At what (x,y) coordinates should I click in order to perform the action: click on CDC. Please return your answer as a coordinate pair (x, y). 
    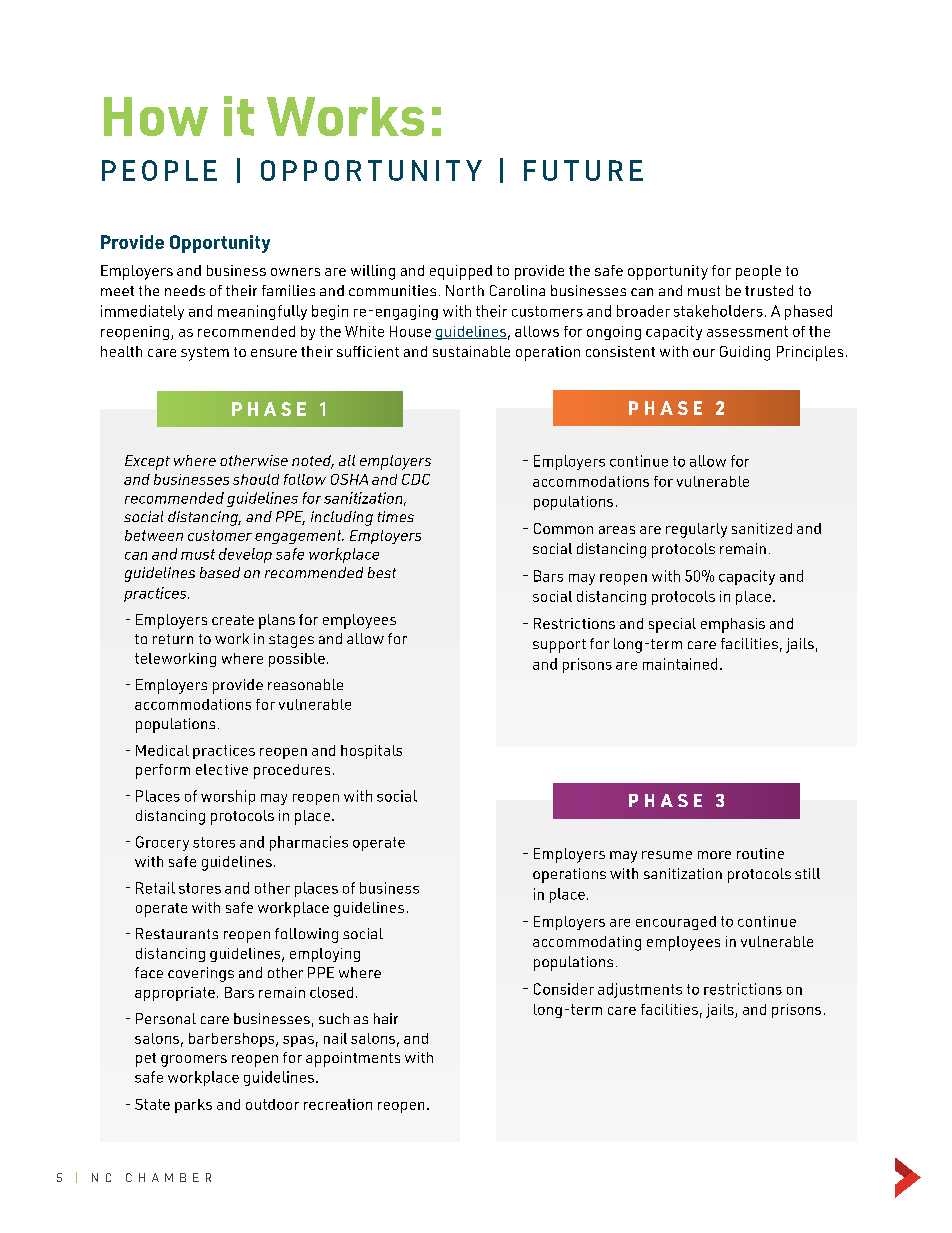
    Looking at the image, I should click on (416, 479).
